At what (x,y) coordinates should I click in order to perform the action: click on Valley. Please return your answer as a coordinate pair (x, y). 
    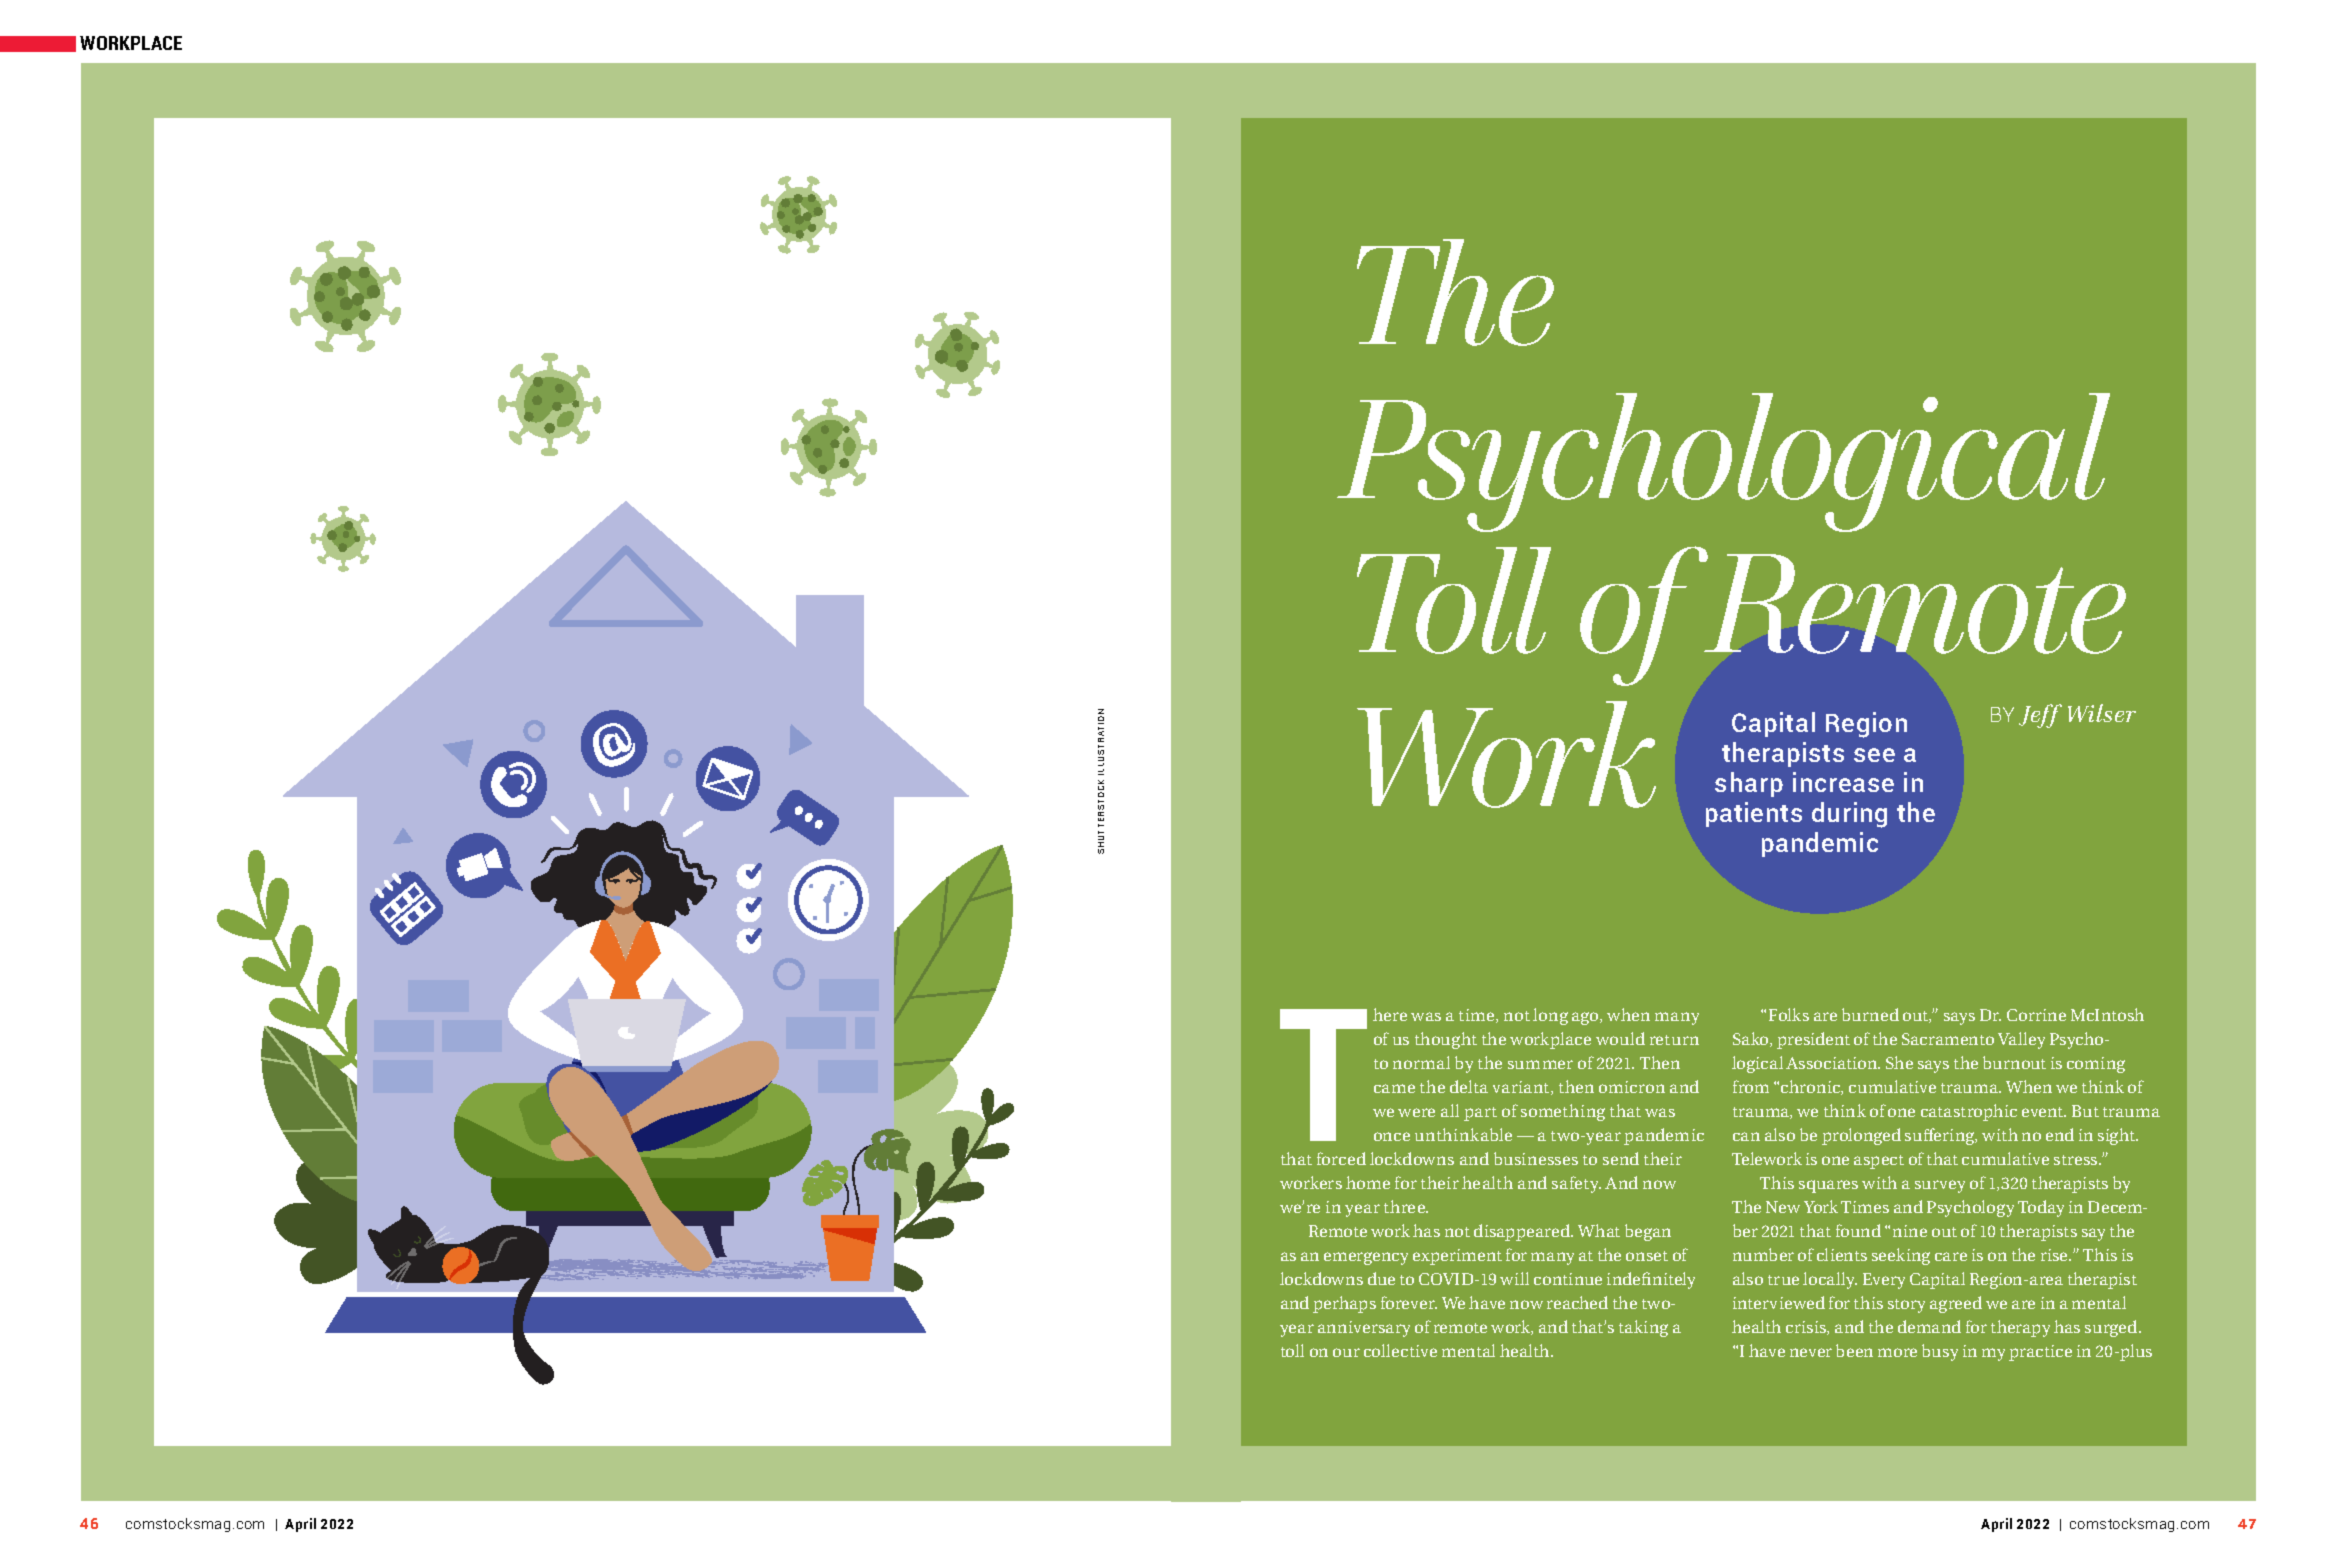
    Looking at the image, I should click on (2021, 1040).
